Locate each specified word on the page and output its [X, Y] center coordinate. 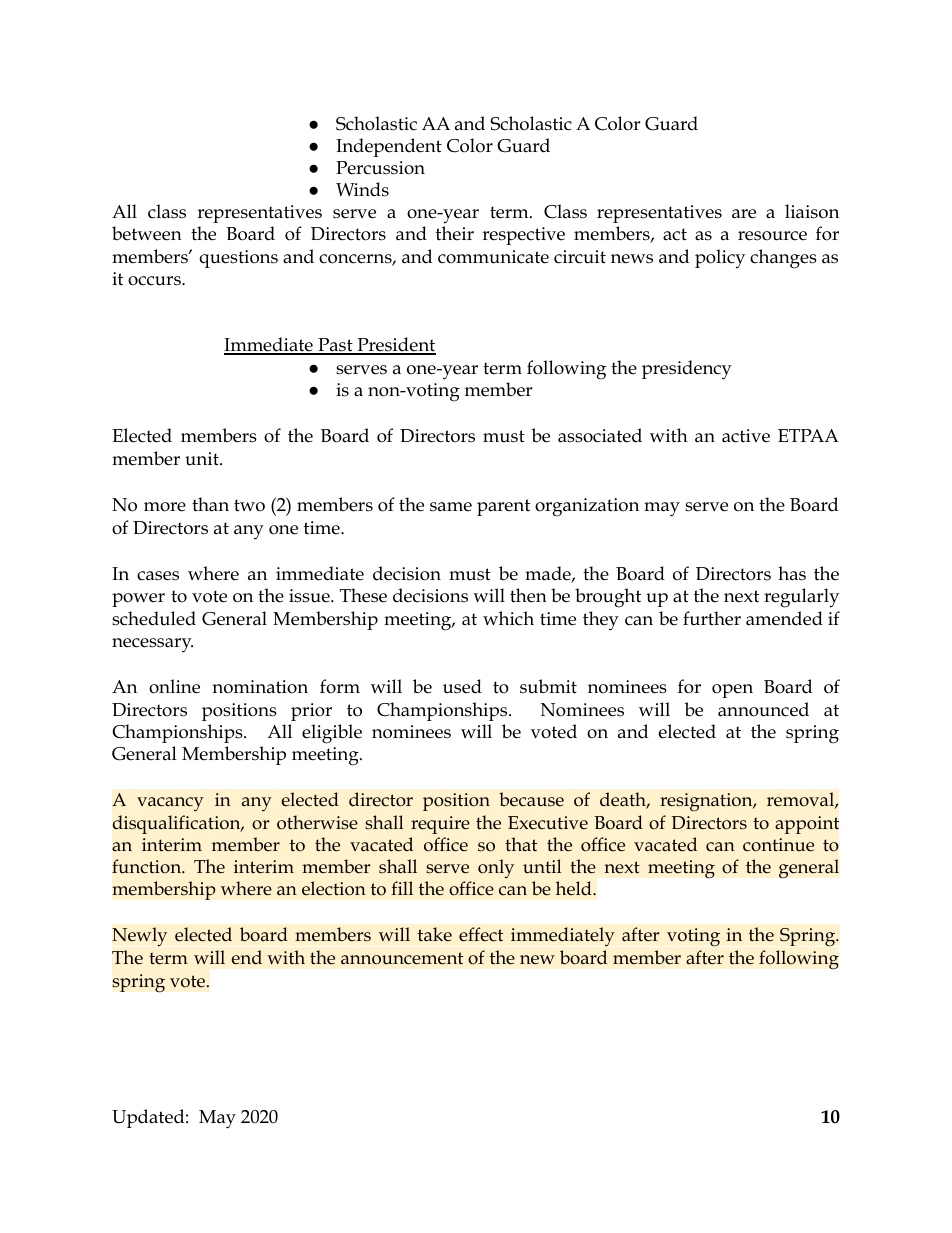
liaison [812, 211]
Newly [139, 936]
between [147, 233]
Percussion [380, 168]
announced [763, 709]
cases [158, 576]
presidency [687, 370]
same [451, 507]
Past [335, 346]
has [792, 573]
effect [481, 934]
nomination [260, 687]
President [395, 346]
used [462, 686]
